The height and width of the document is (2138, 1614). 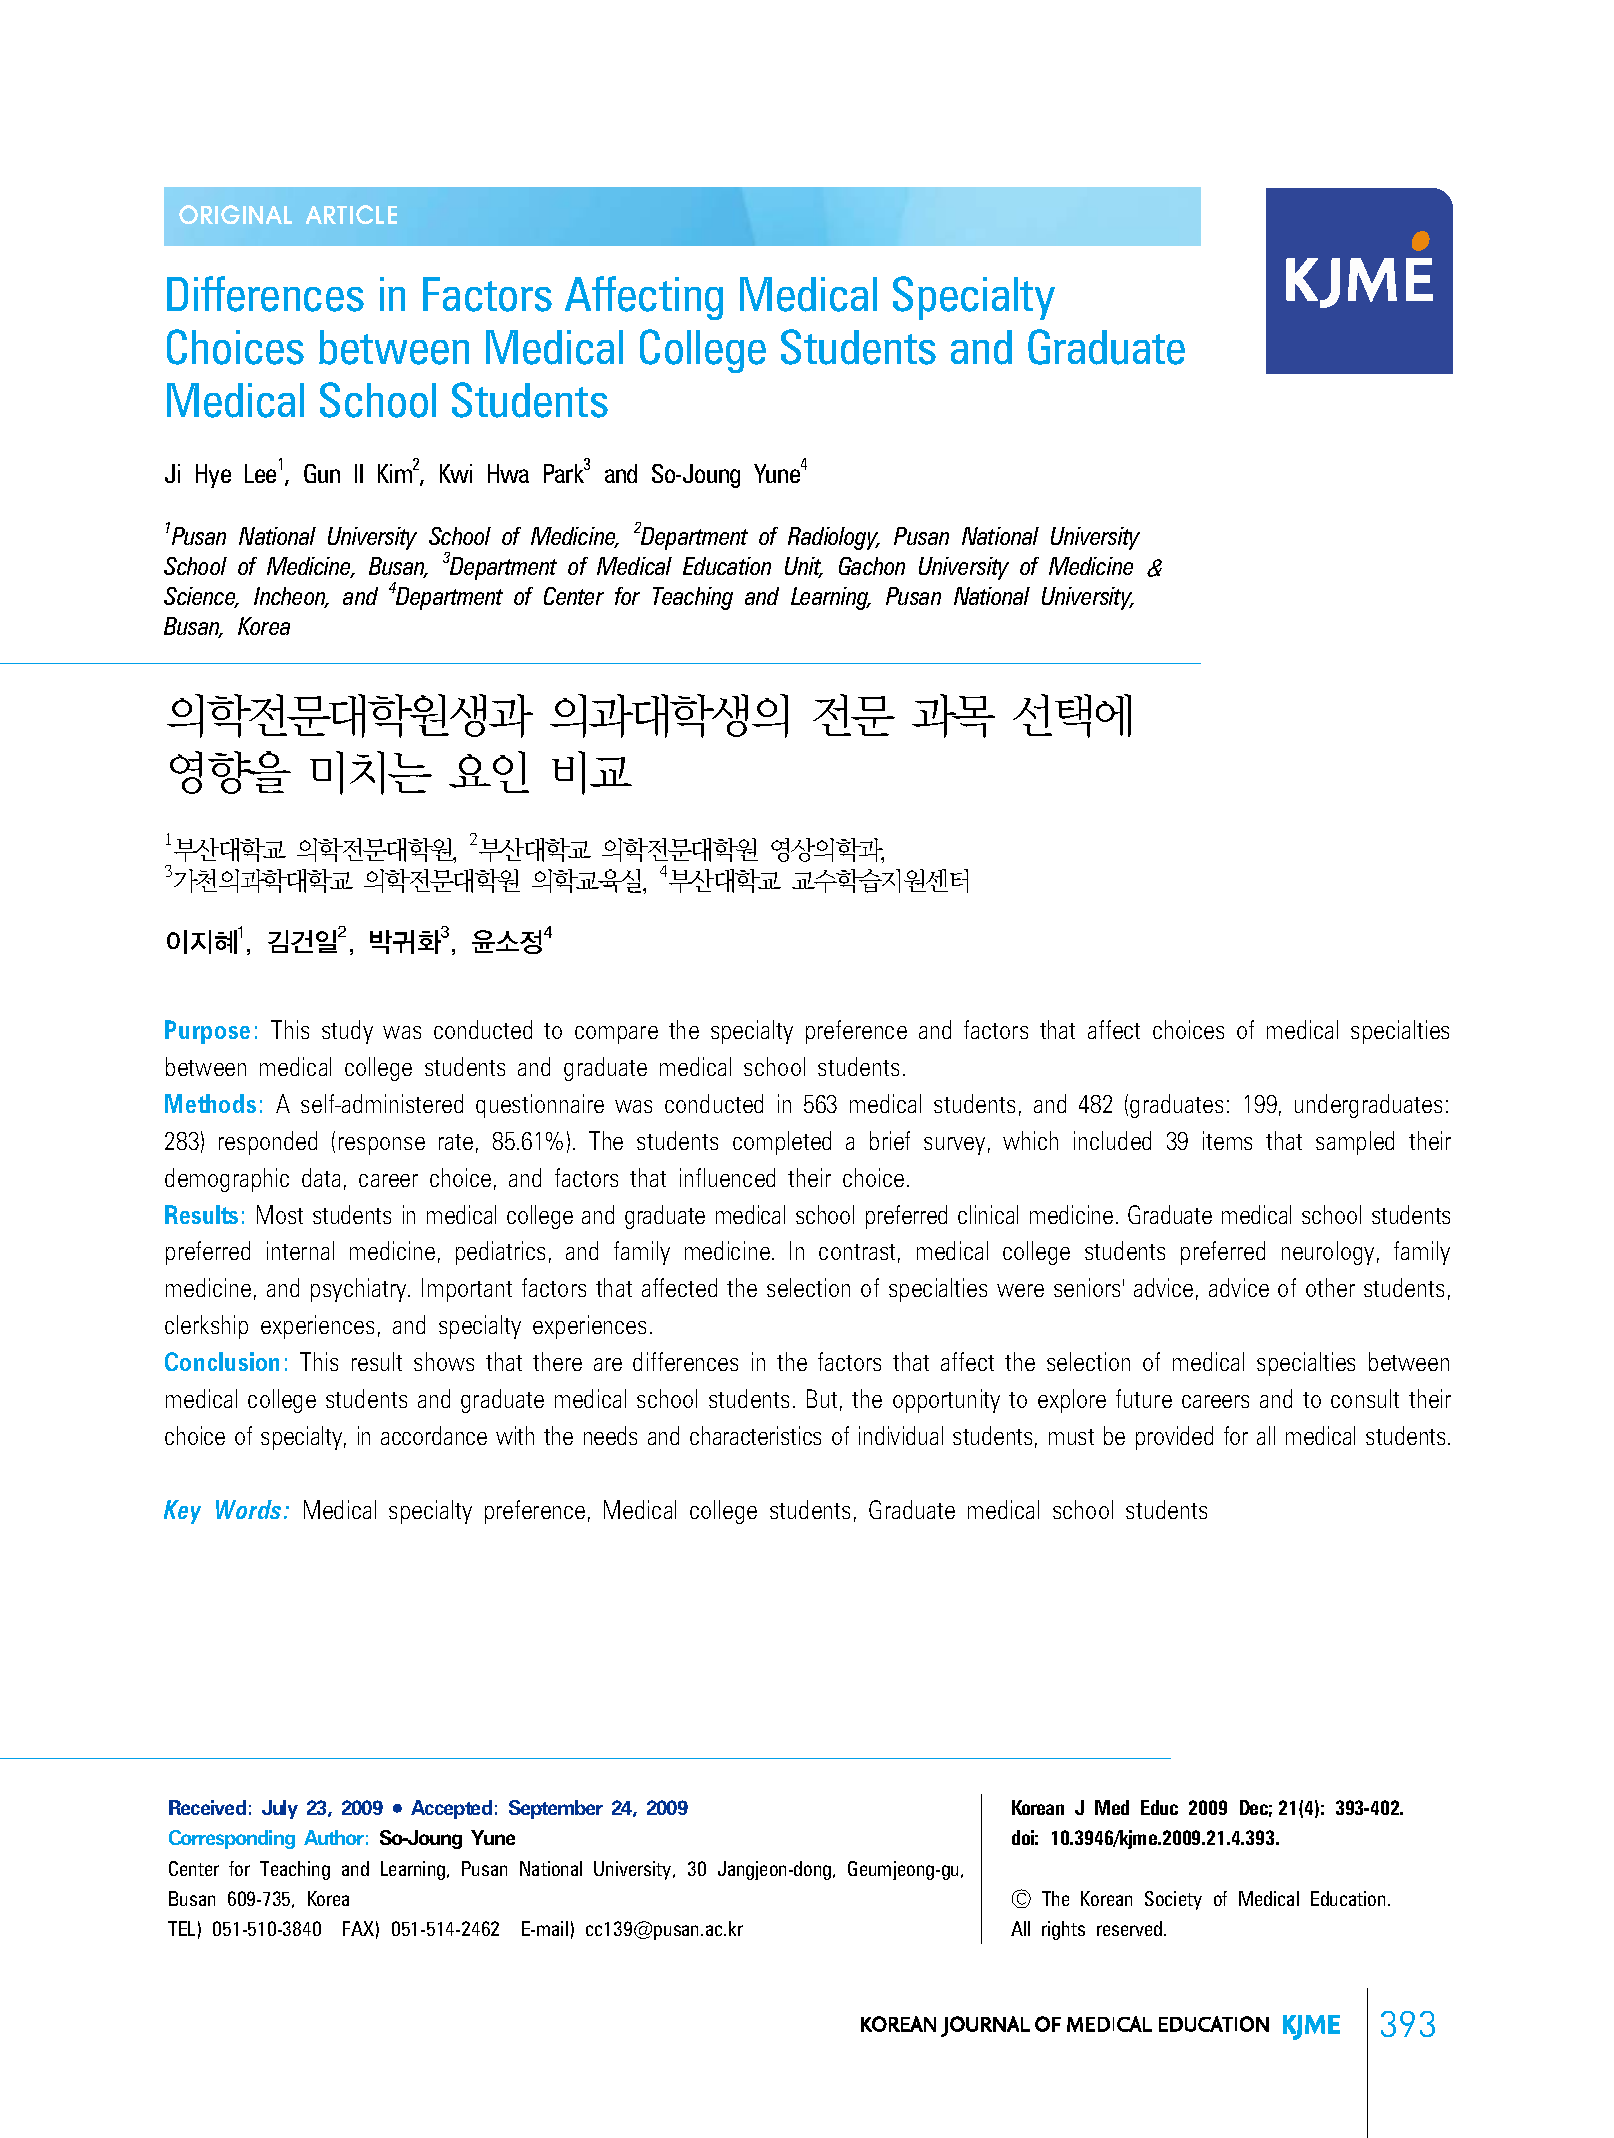 What do you see at coordinates (755, 1435) in the document?
I see `characteristics` at bounding box center [755, 1435].
